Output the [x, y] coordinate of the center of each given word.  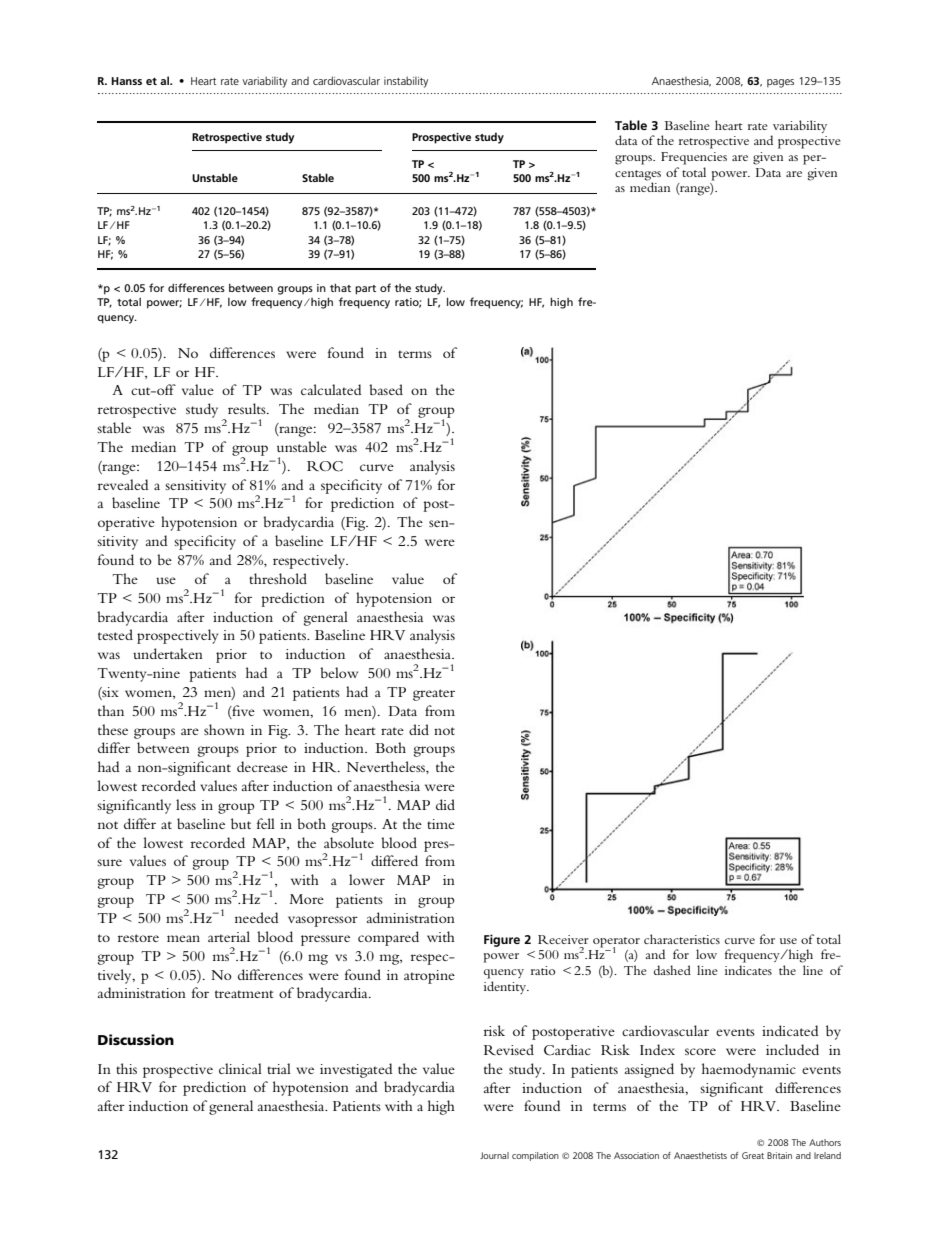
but [241, 823]
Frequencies [694, 158]
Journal [494, 1155]
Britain [779, 1155]
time [441, 824]
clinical [240, 1068]
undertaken [168, 653]
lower [367, 879]
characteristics [682, 939]
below [339, 672]
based [386, 389]
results [248, 408]
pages [780, 83]
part [365, 290]
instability [406, 82]
